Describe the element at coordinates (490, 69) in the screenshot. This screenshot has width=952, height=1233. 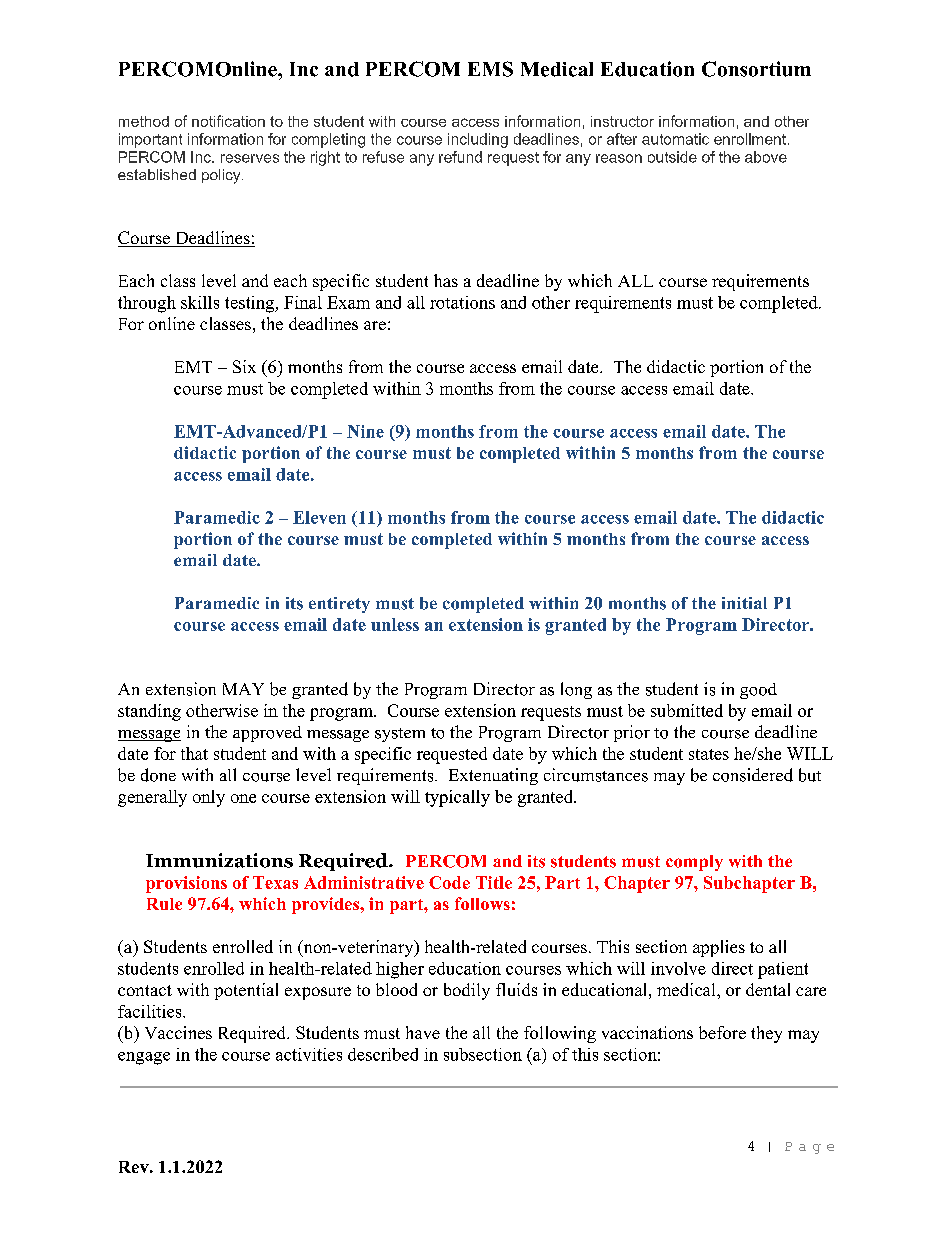
I see `EMS` at that location.
